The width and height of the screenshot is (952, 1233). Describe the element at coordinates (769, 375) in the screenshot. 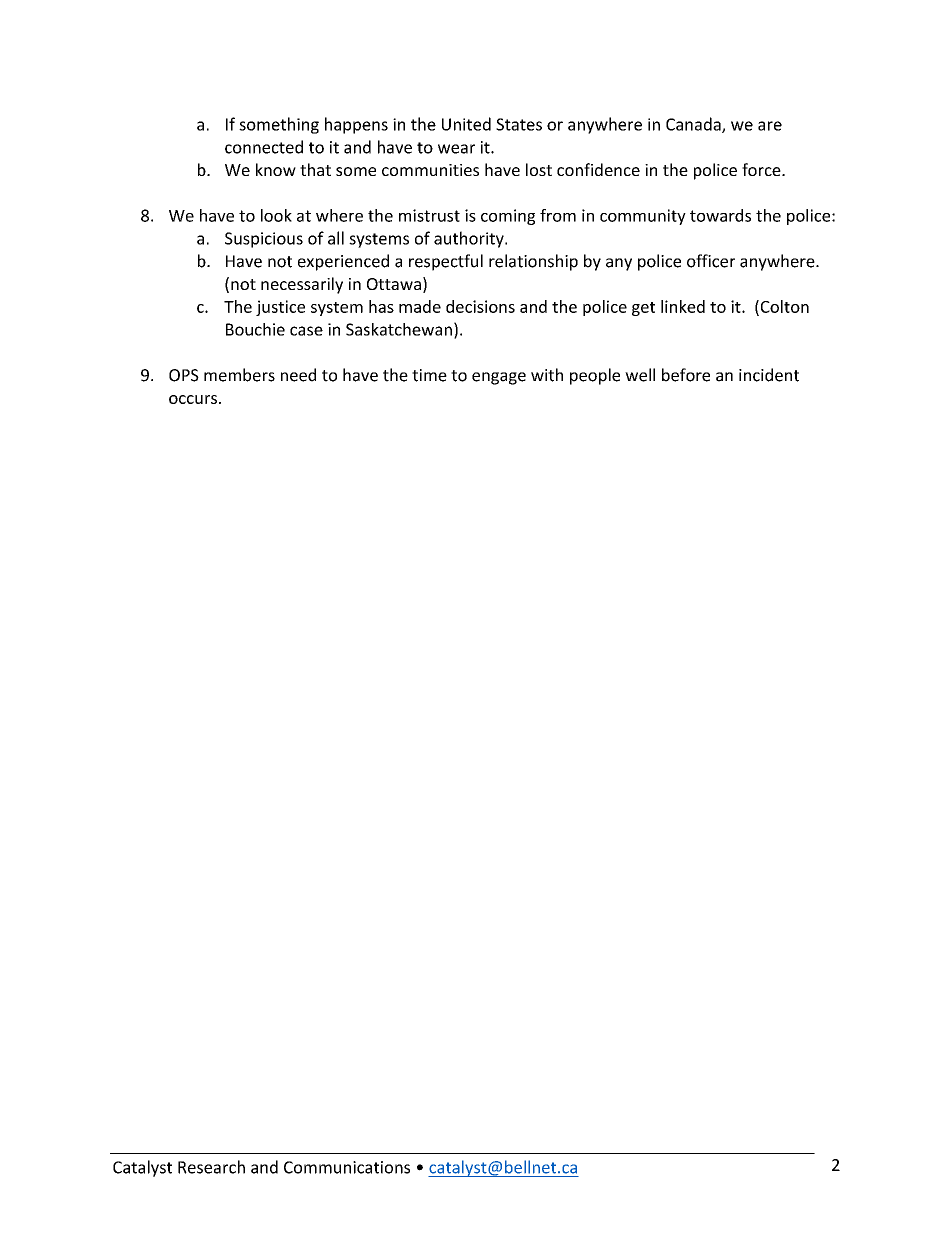

I see `incident` at that location.
